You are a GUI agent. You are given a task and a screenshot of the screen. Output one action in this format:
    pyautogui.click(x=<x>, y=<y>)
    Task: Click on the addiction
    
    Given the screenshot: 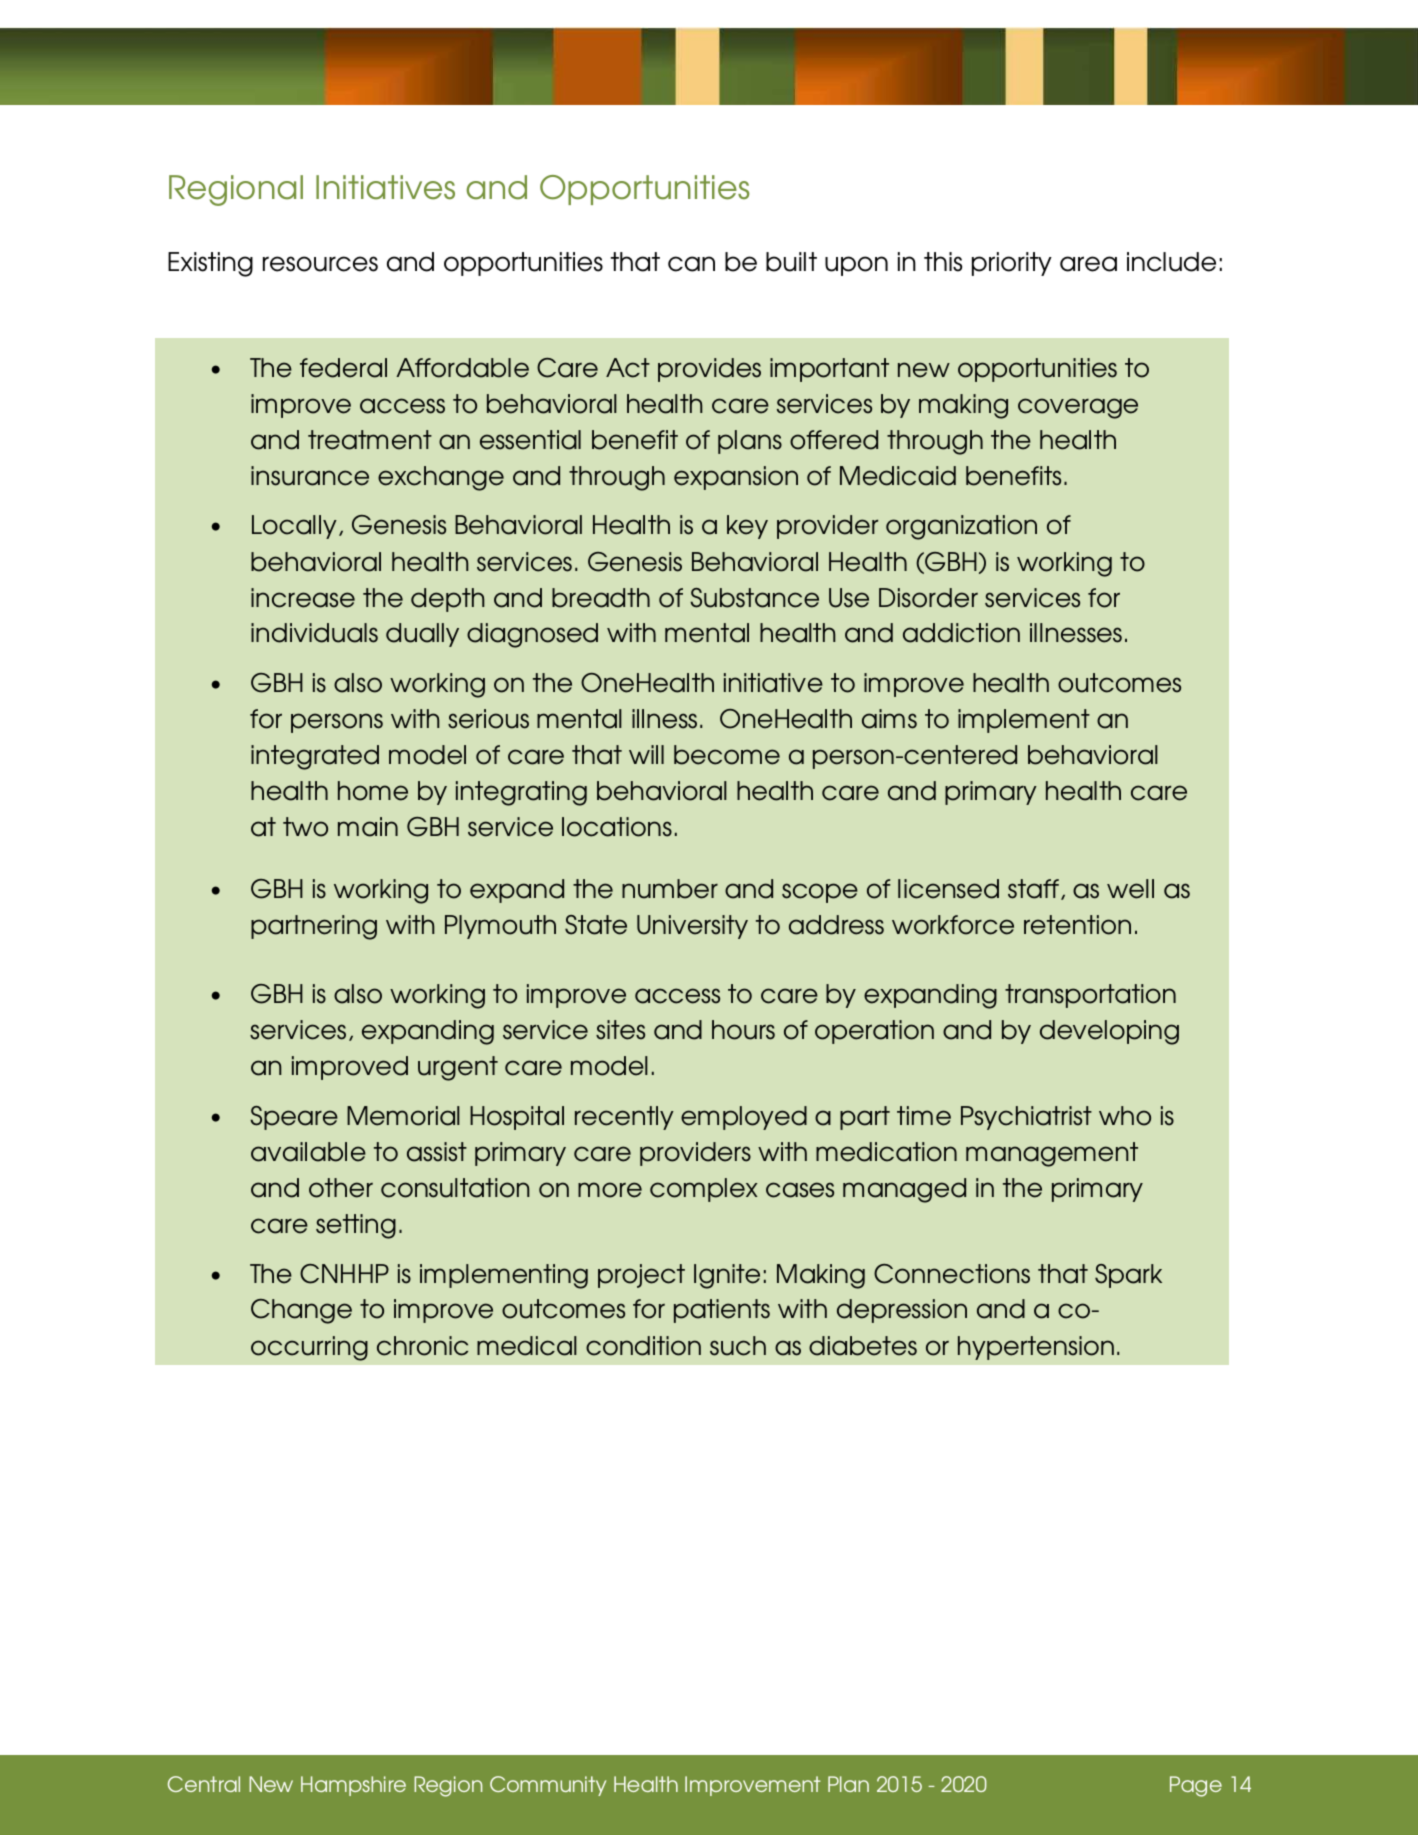 What is the action you would take?
    pyautogui.click(x=961, y=633)
